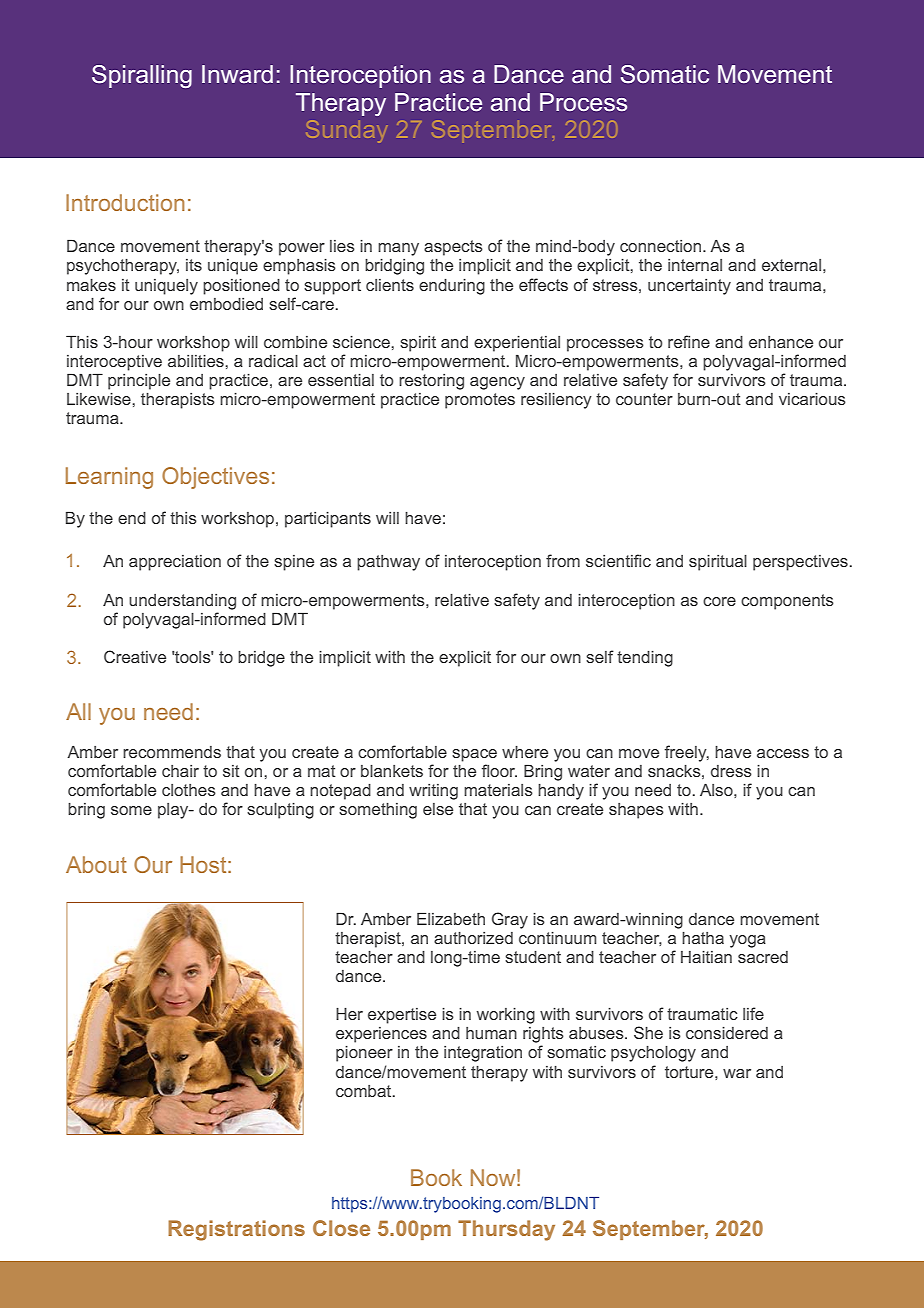 Image resolution: width=924 pixels, height=1308 pixels. Describe the element at coordinates (662, 246) in the screenshot. I see `connection` at that location.
